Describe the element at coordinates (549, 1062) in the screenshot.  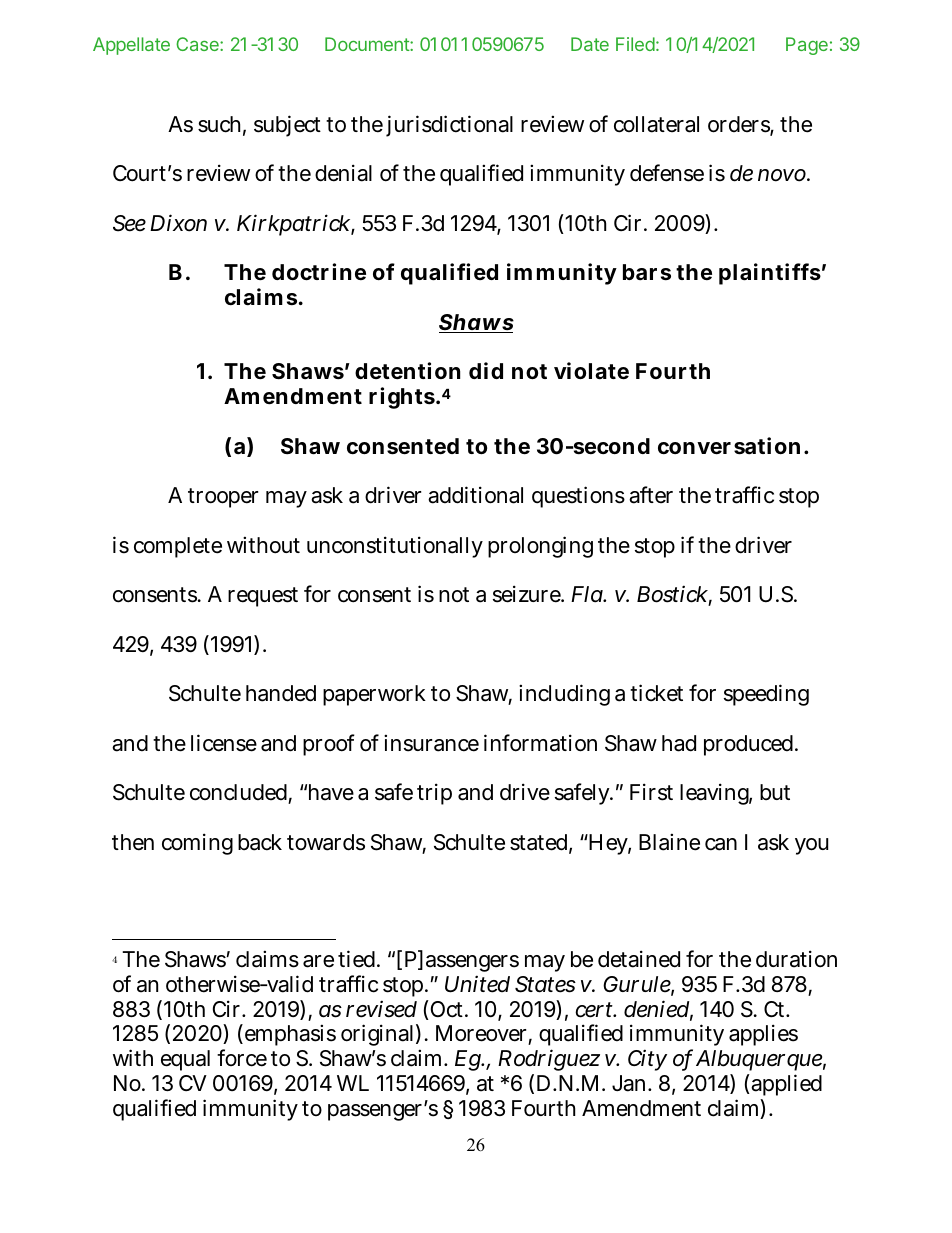
I see `Rodriguez` at that location.
